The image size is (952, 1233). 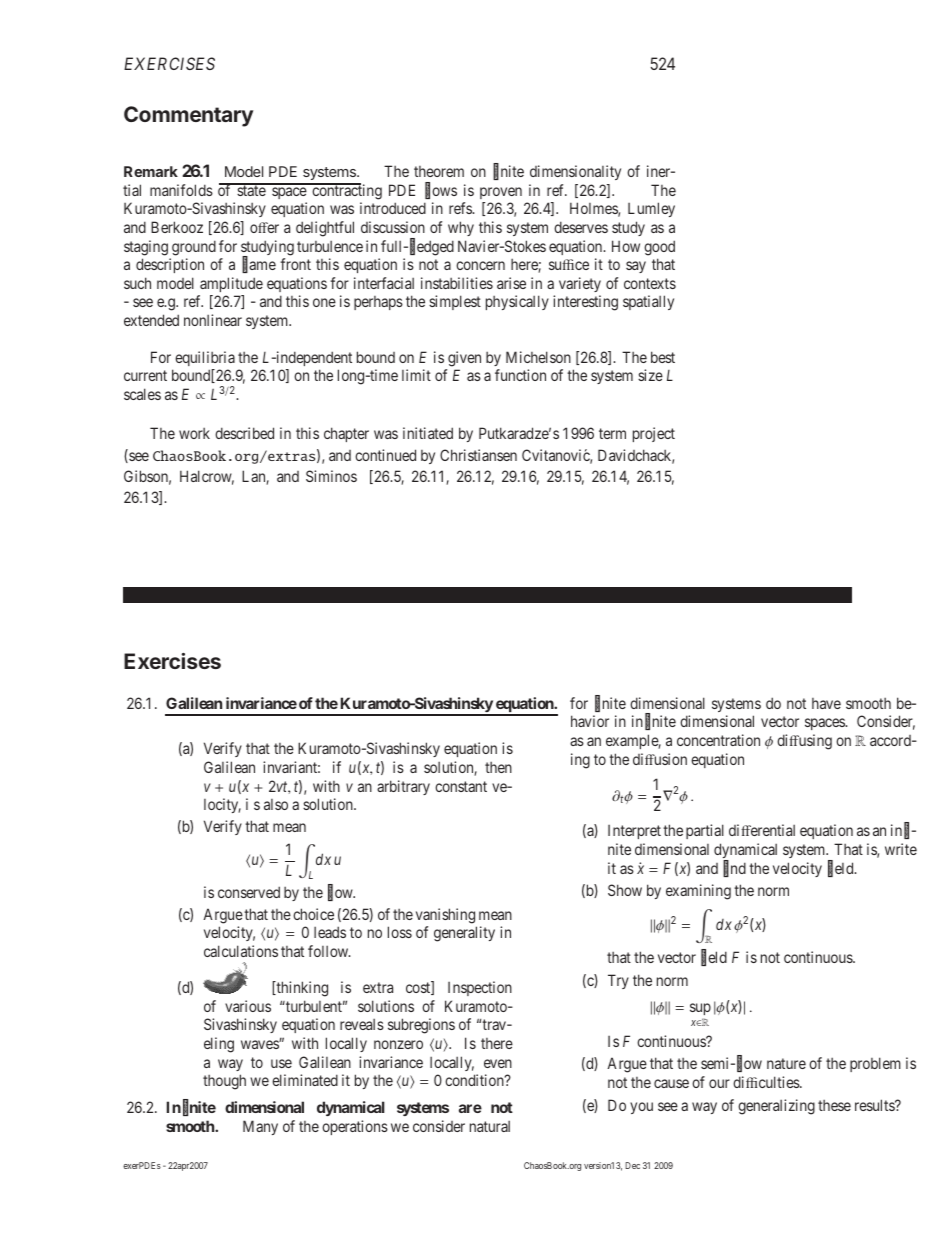 I want to click on proven, so click(x=501, y=193).
